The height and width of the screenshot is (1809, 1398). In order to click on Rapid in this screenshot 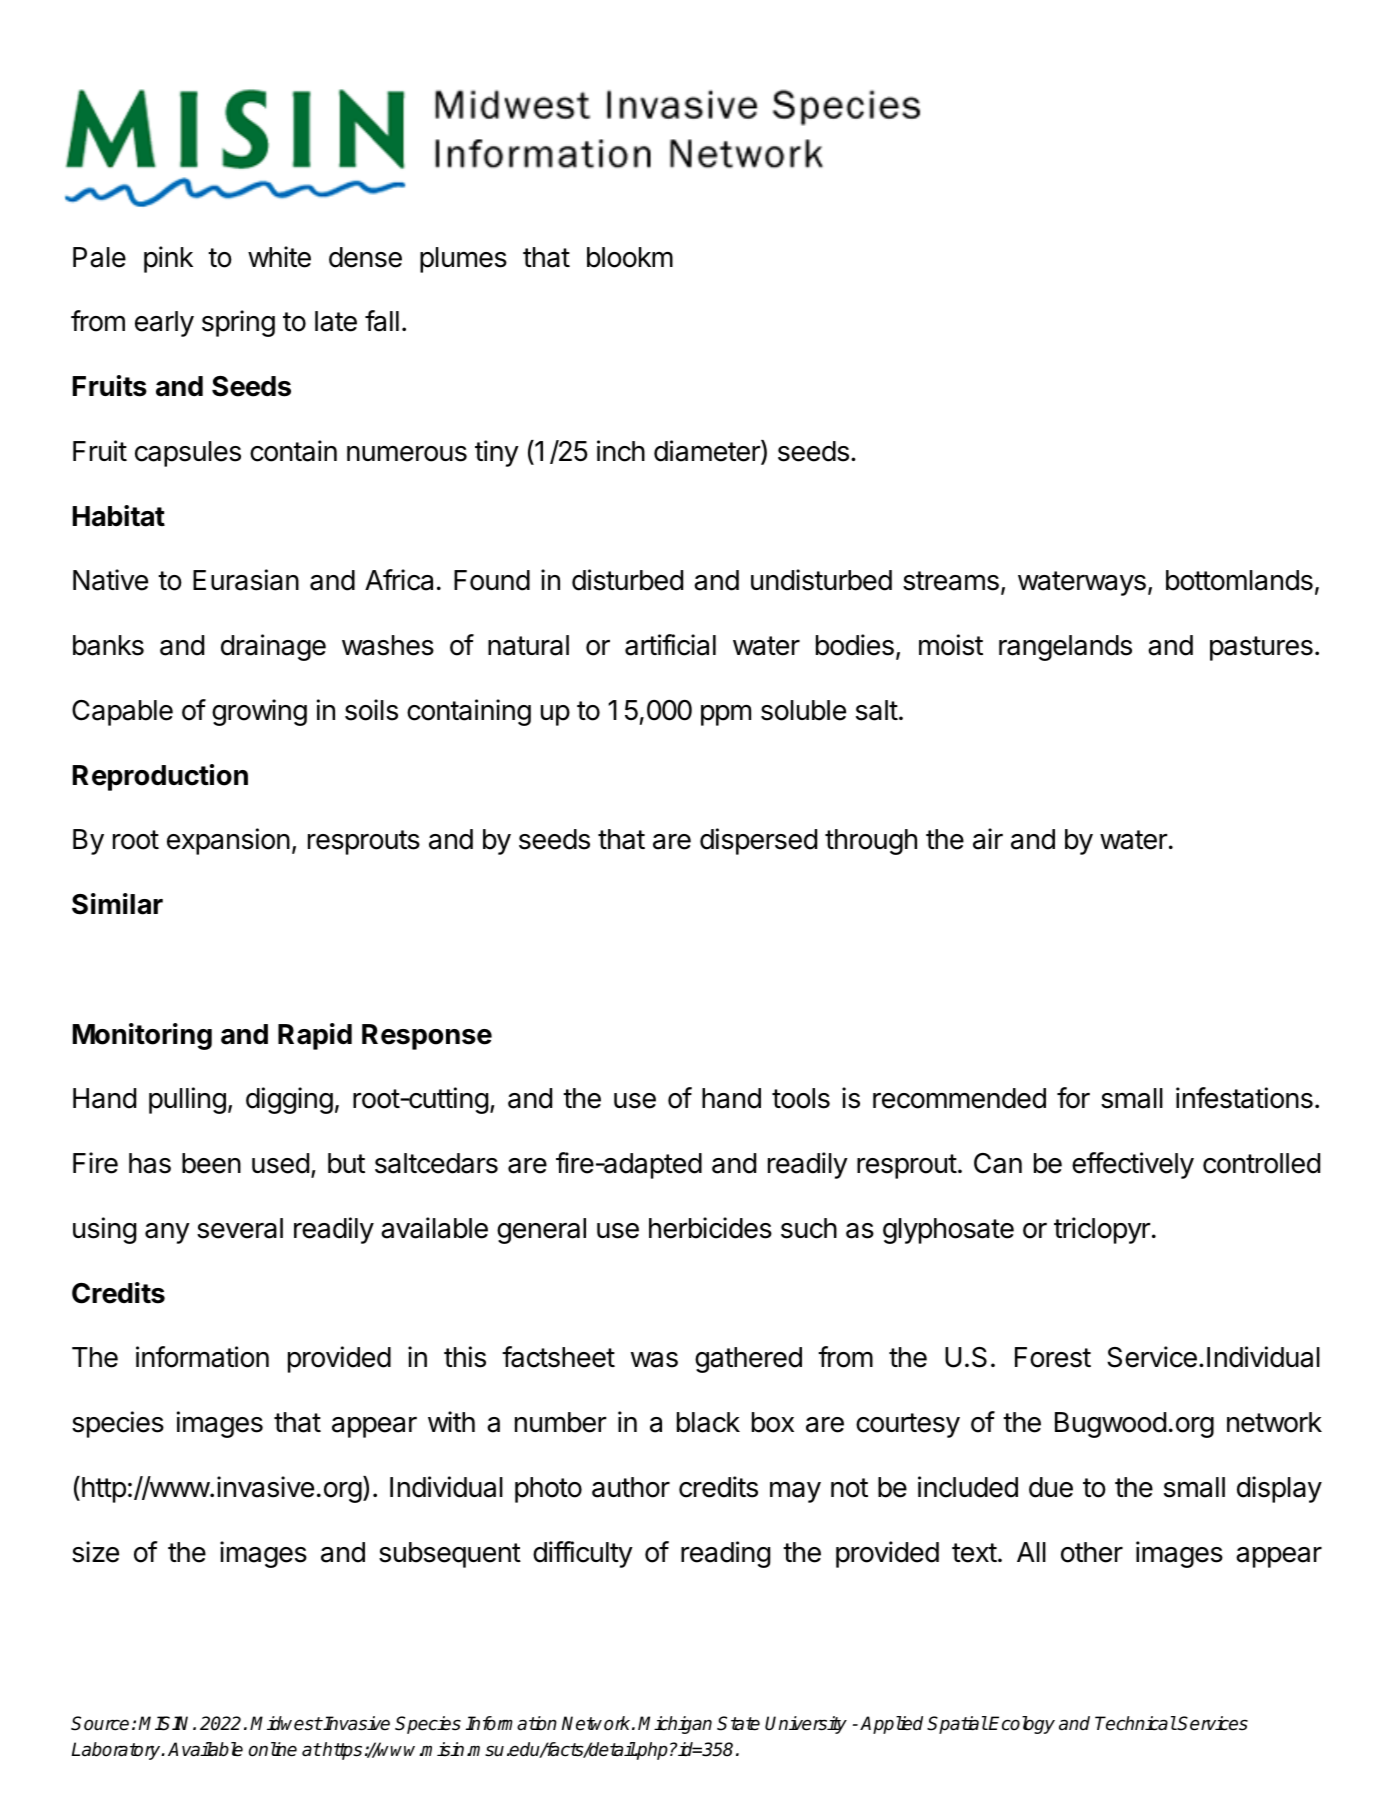, I will do `click(315, 1036)`.
